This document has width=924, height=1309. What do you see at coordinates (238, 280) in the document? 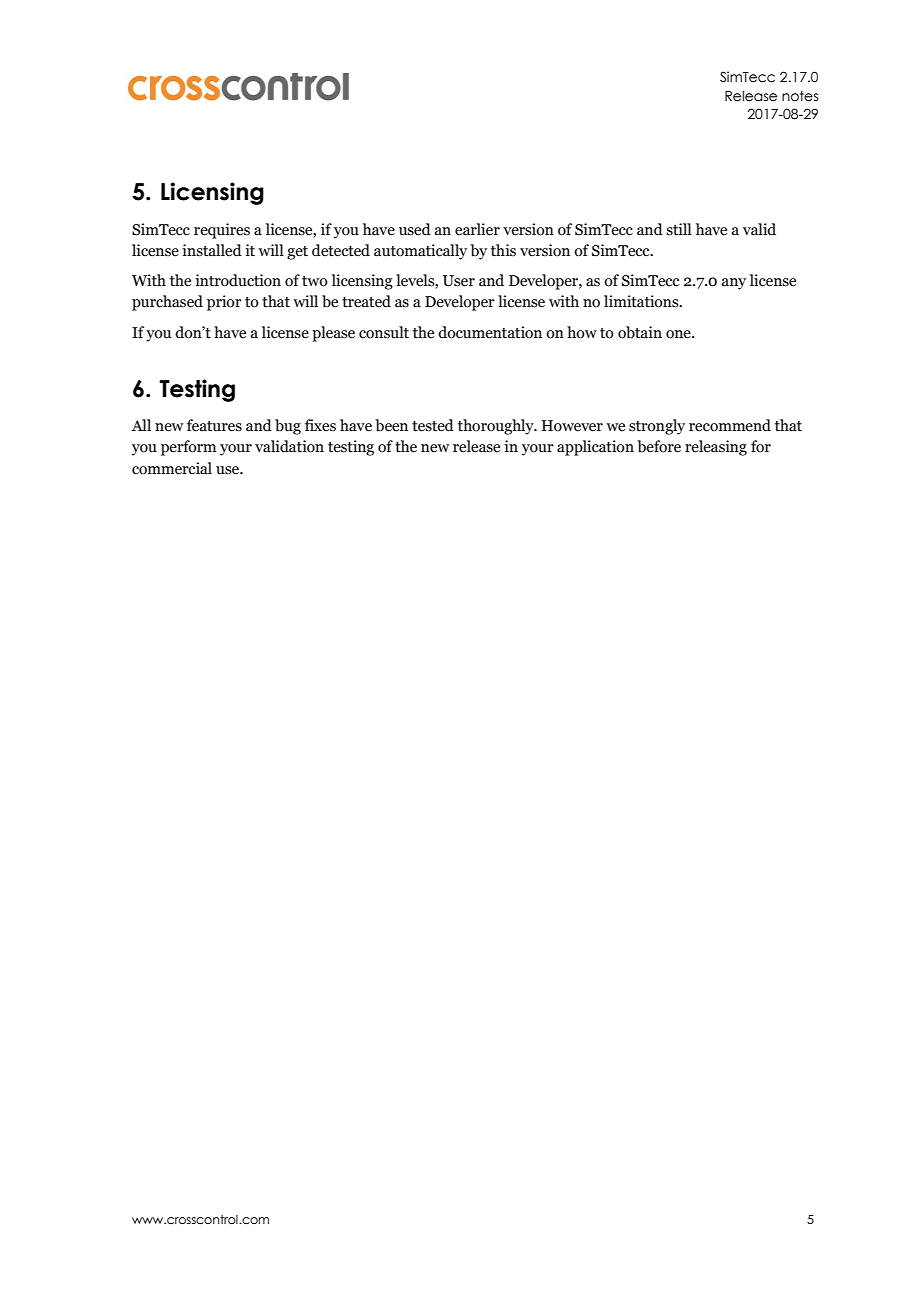
I see `introduction` at bounding box center [238, 280].
